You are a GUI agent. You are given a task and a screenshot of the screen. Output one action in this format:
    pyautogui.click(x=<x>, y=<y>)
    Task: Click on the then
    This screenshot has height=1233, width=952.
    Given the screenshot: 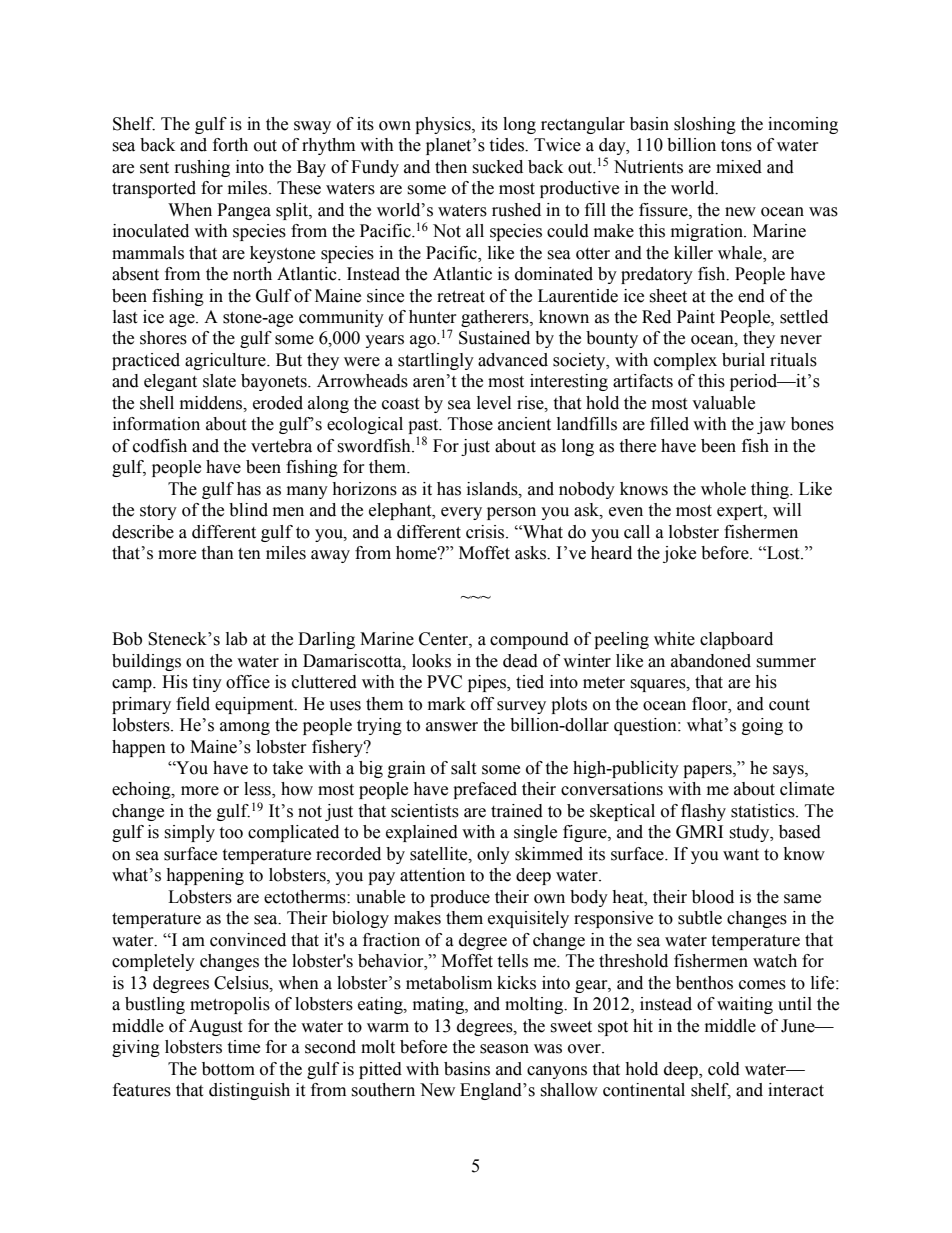 What is the action you would take?
    pyautogui.click(x=451, y=167)
